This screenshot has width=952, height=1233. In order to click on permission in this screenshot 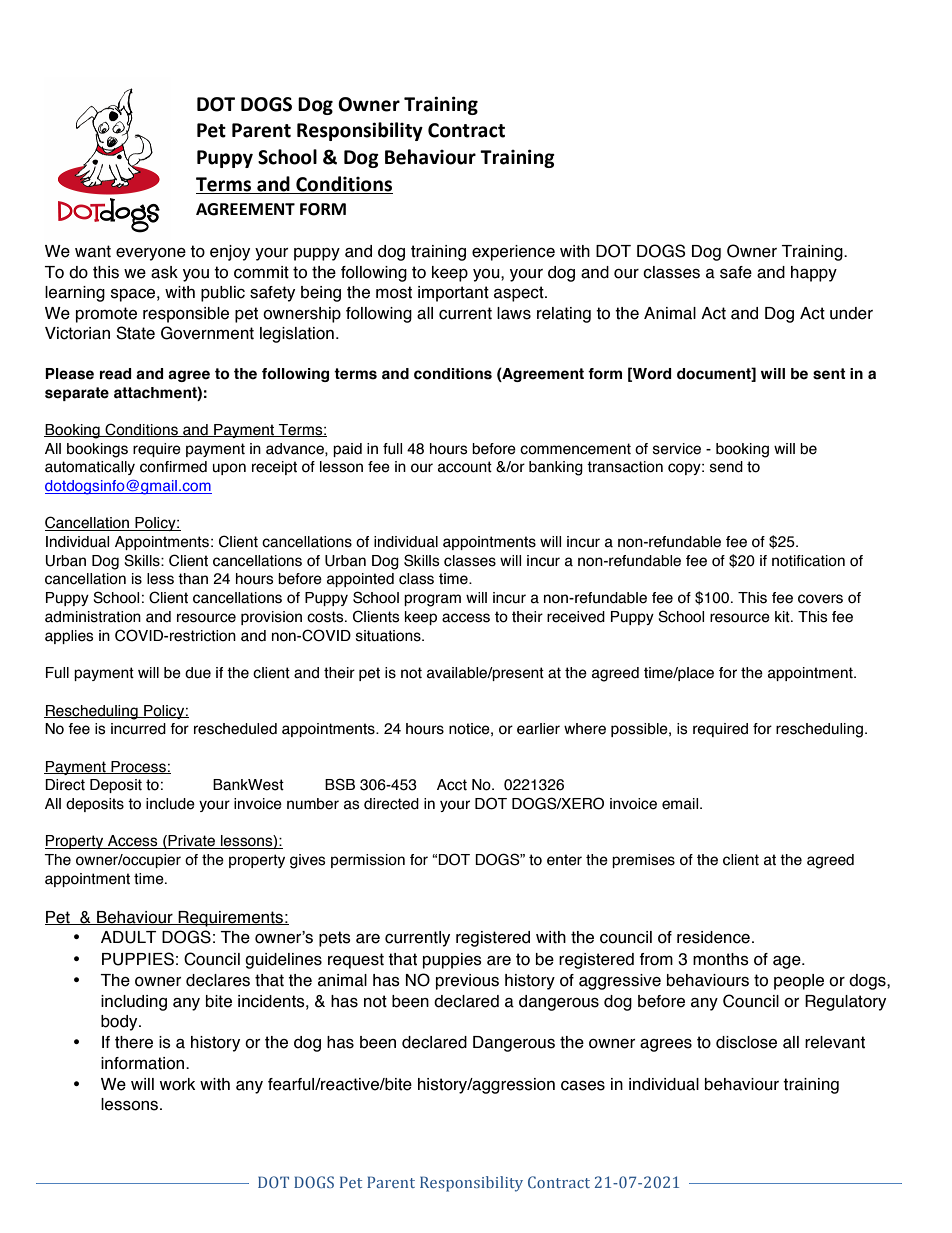, I will do `click(368, 861)`.
